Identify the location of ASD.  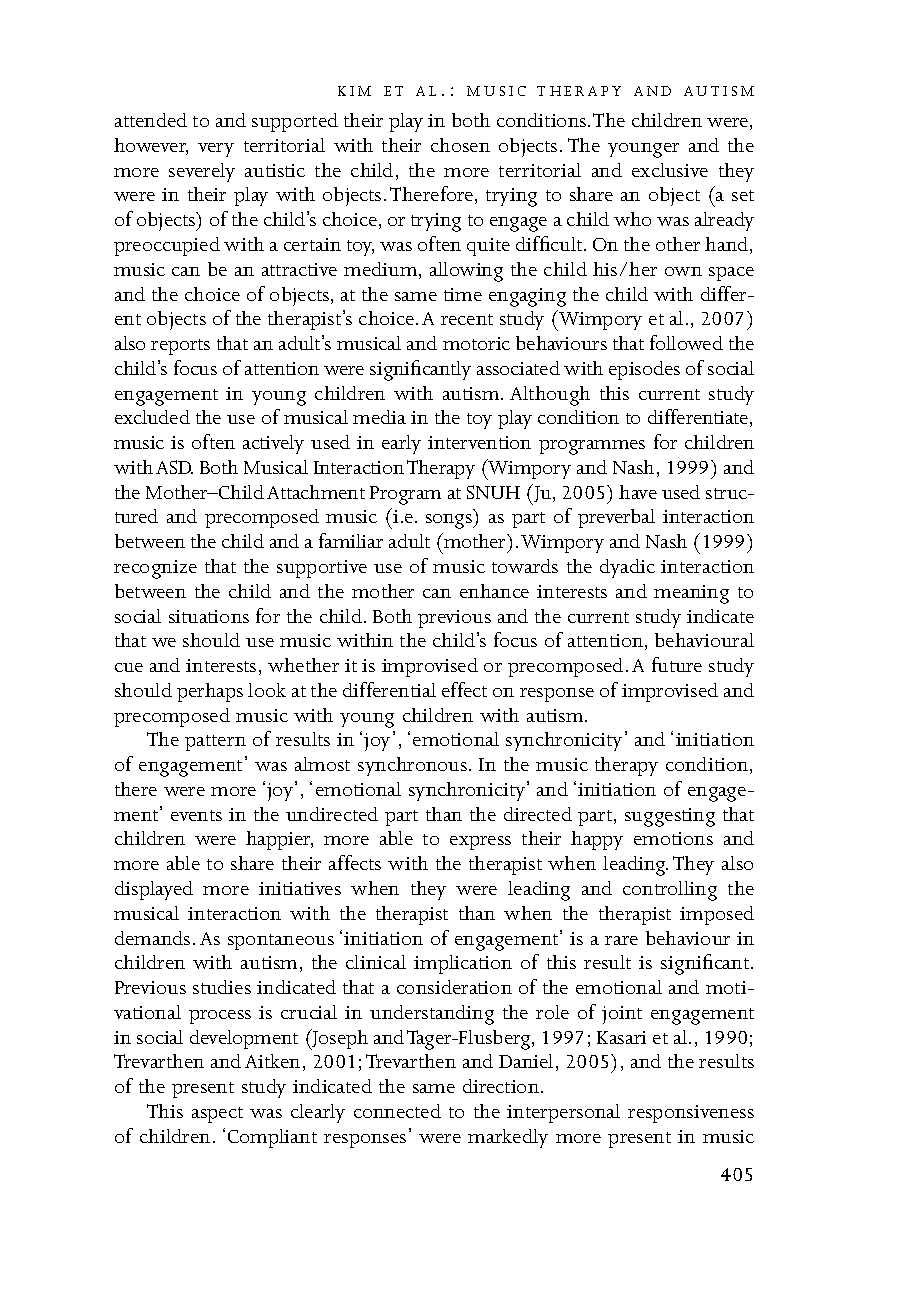
(174, 467).
